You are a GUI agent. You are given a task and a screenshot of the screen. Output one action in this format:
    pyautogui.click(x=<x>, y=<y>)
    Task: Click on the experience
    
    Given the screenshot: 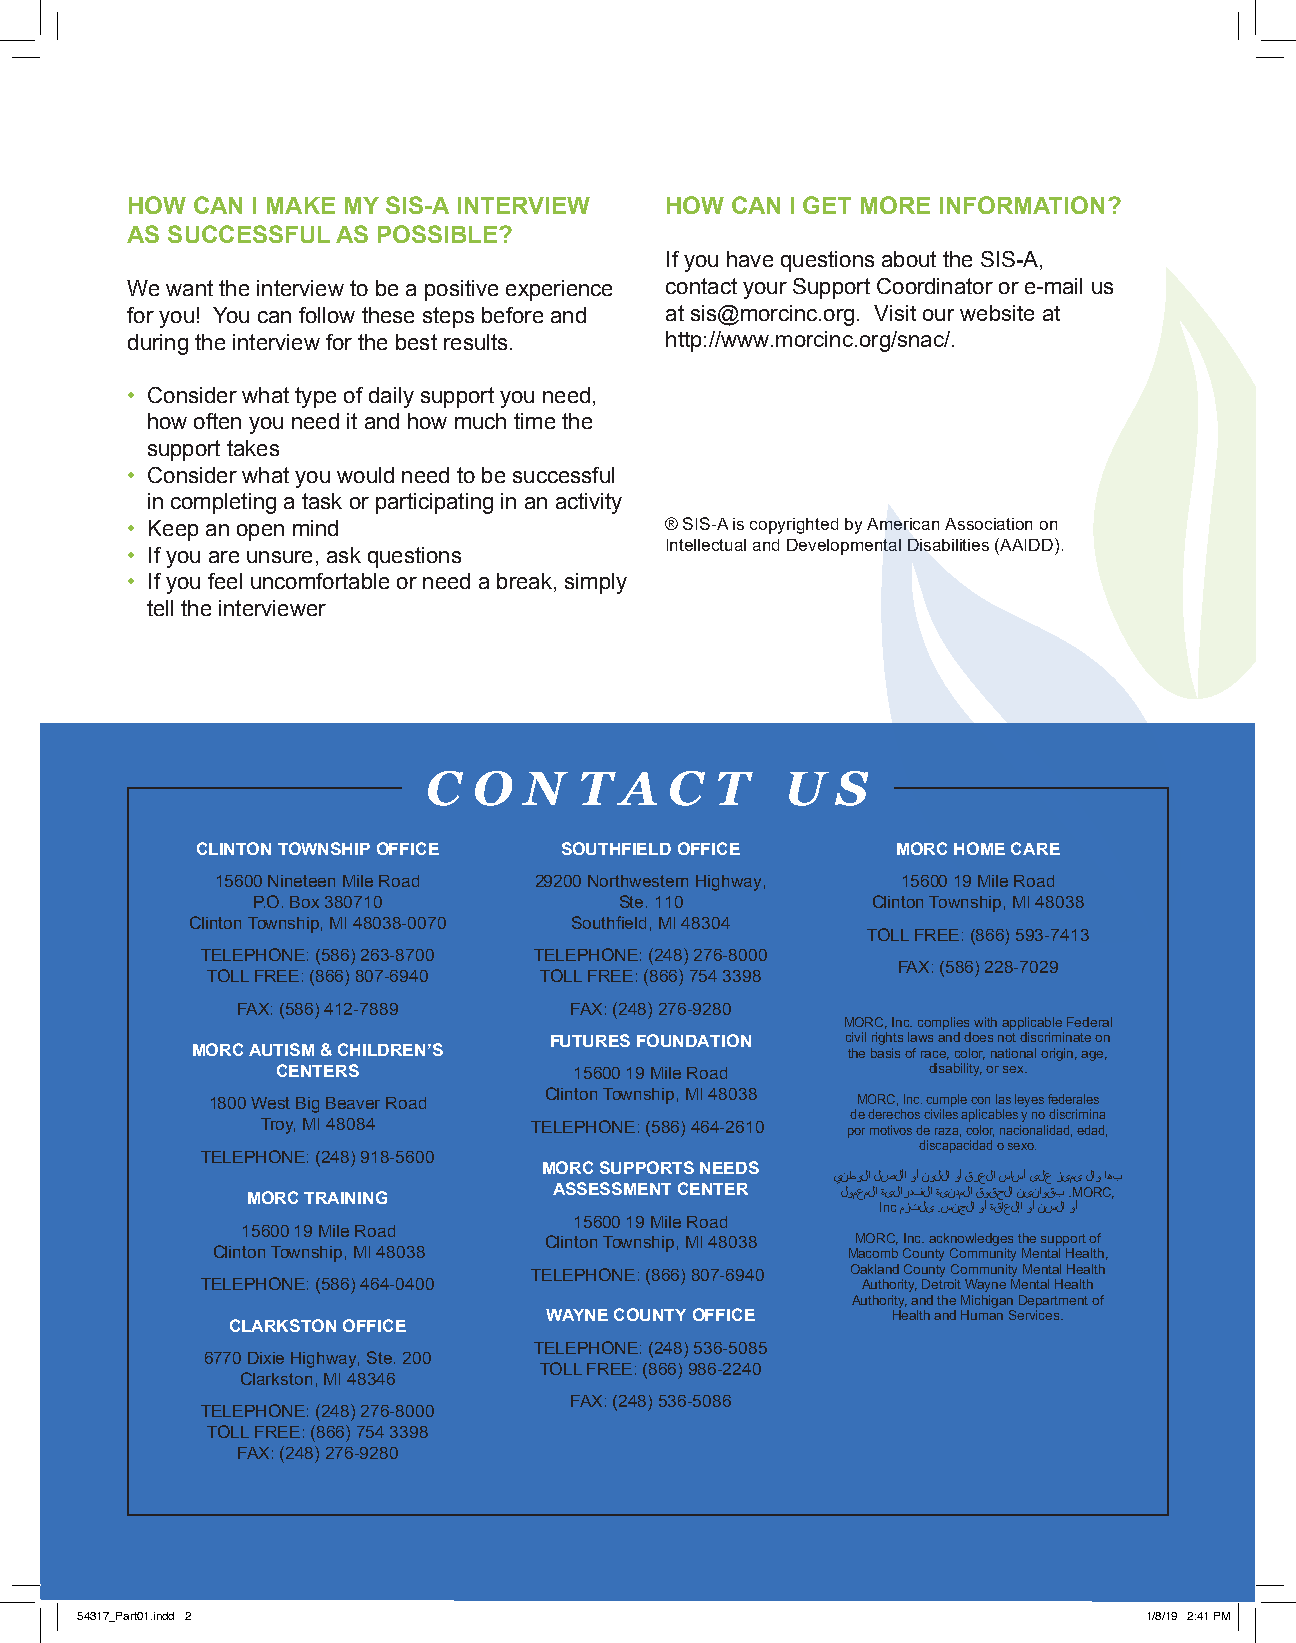 What is the action you would take?
    pyautogui.click(x=559, y=290)
